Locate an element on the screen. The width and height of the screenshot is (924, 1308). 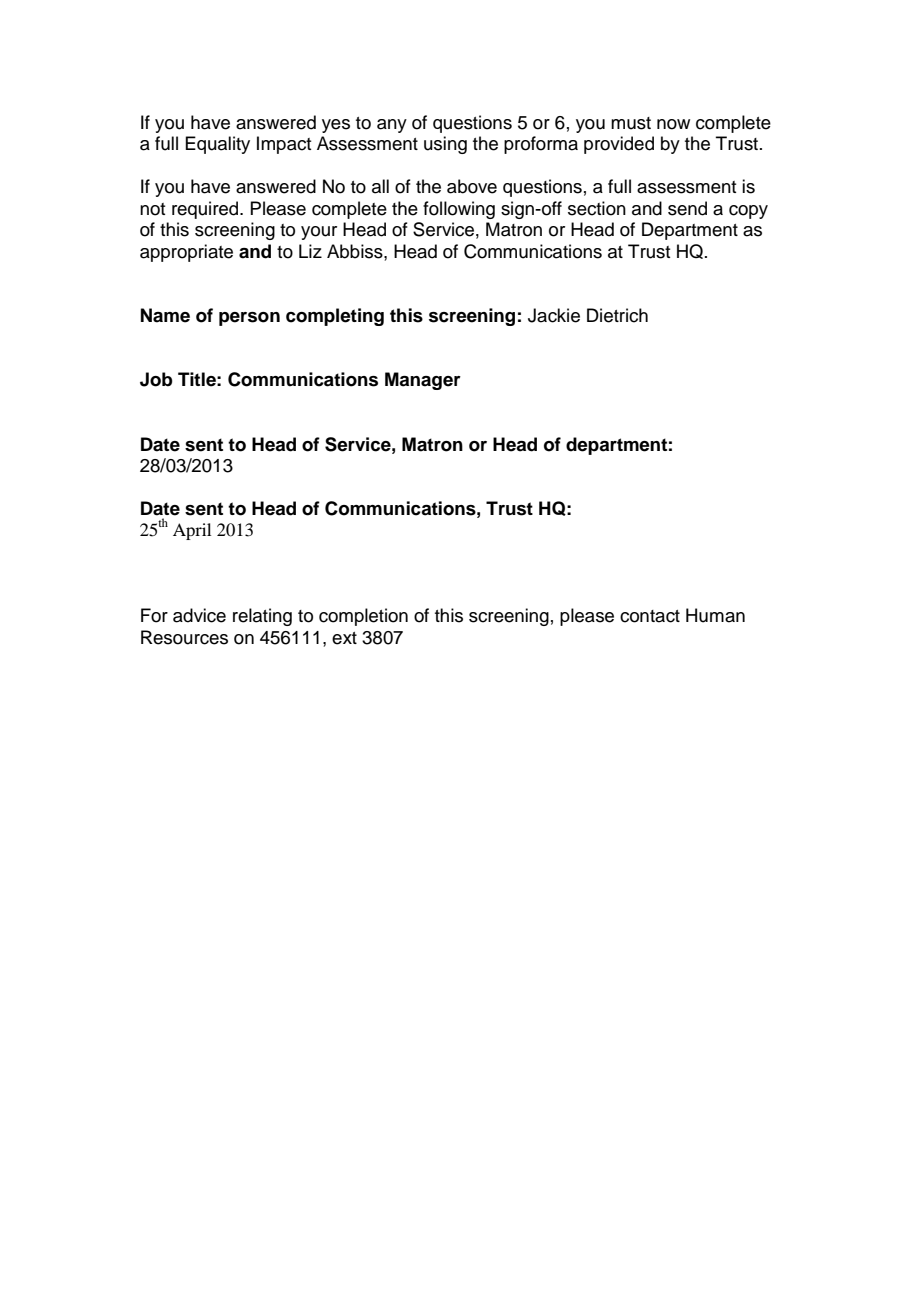
advice is located at coordinates (199, 615).
